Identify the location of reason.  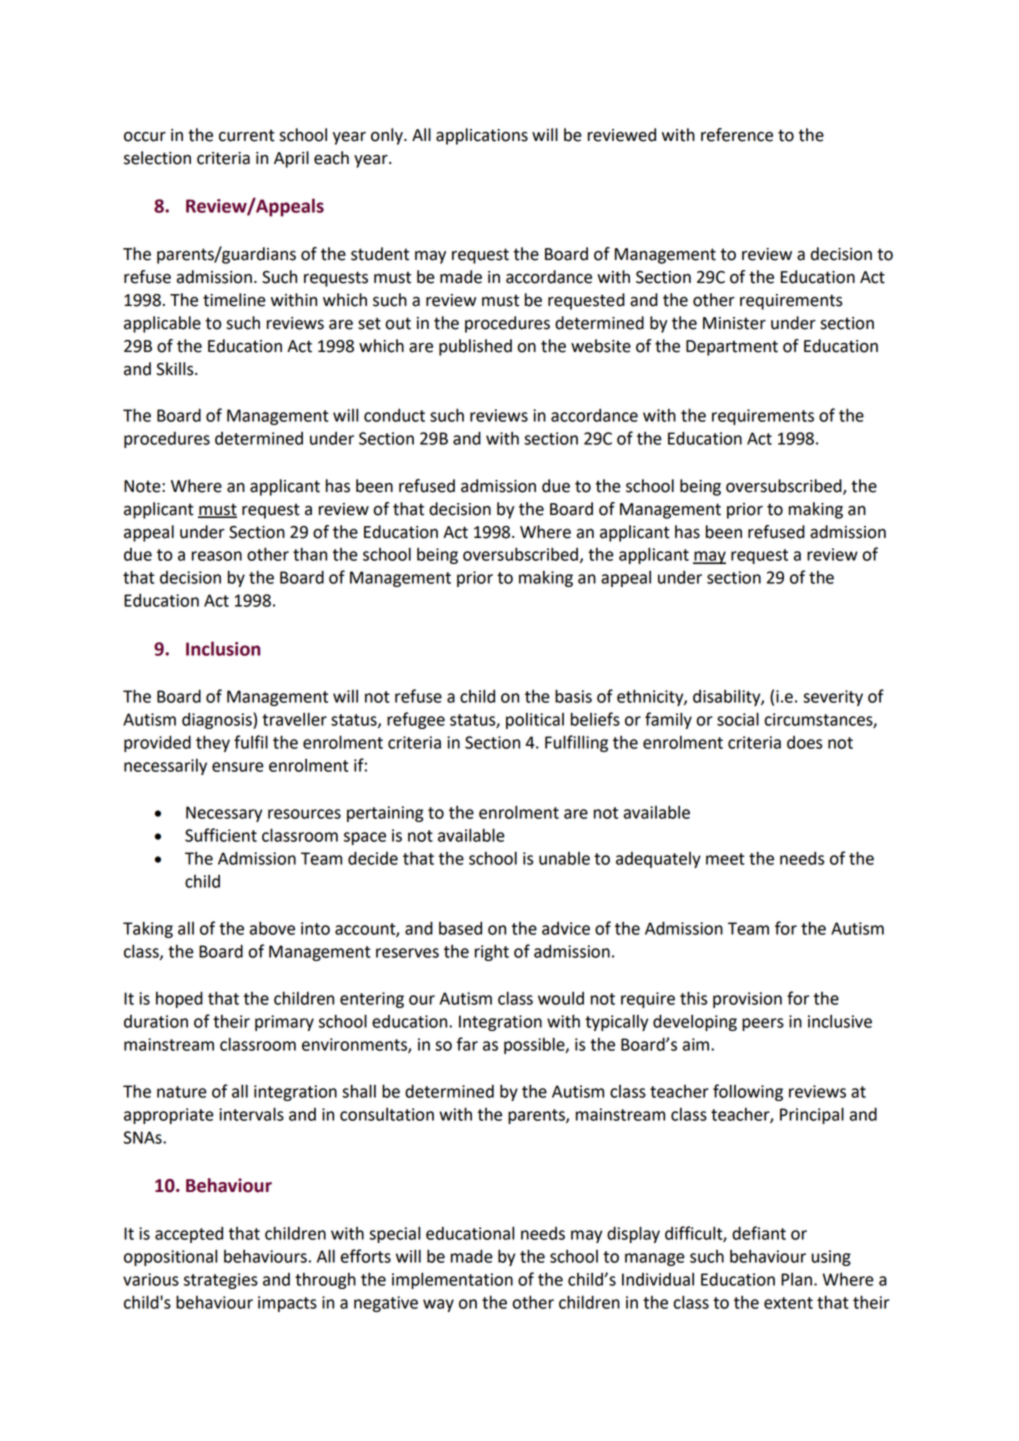
(217, 556).
